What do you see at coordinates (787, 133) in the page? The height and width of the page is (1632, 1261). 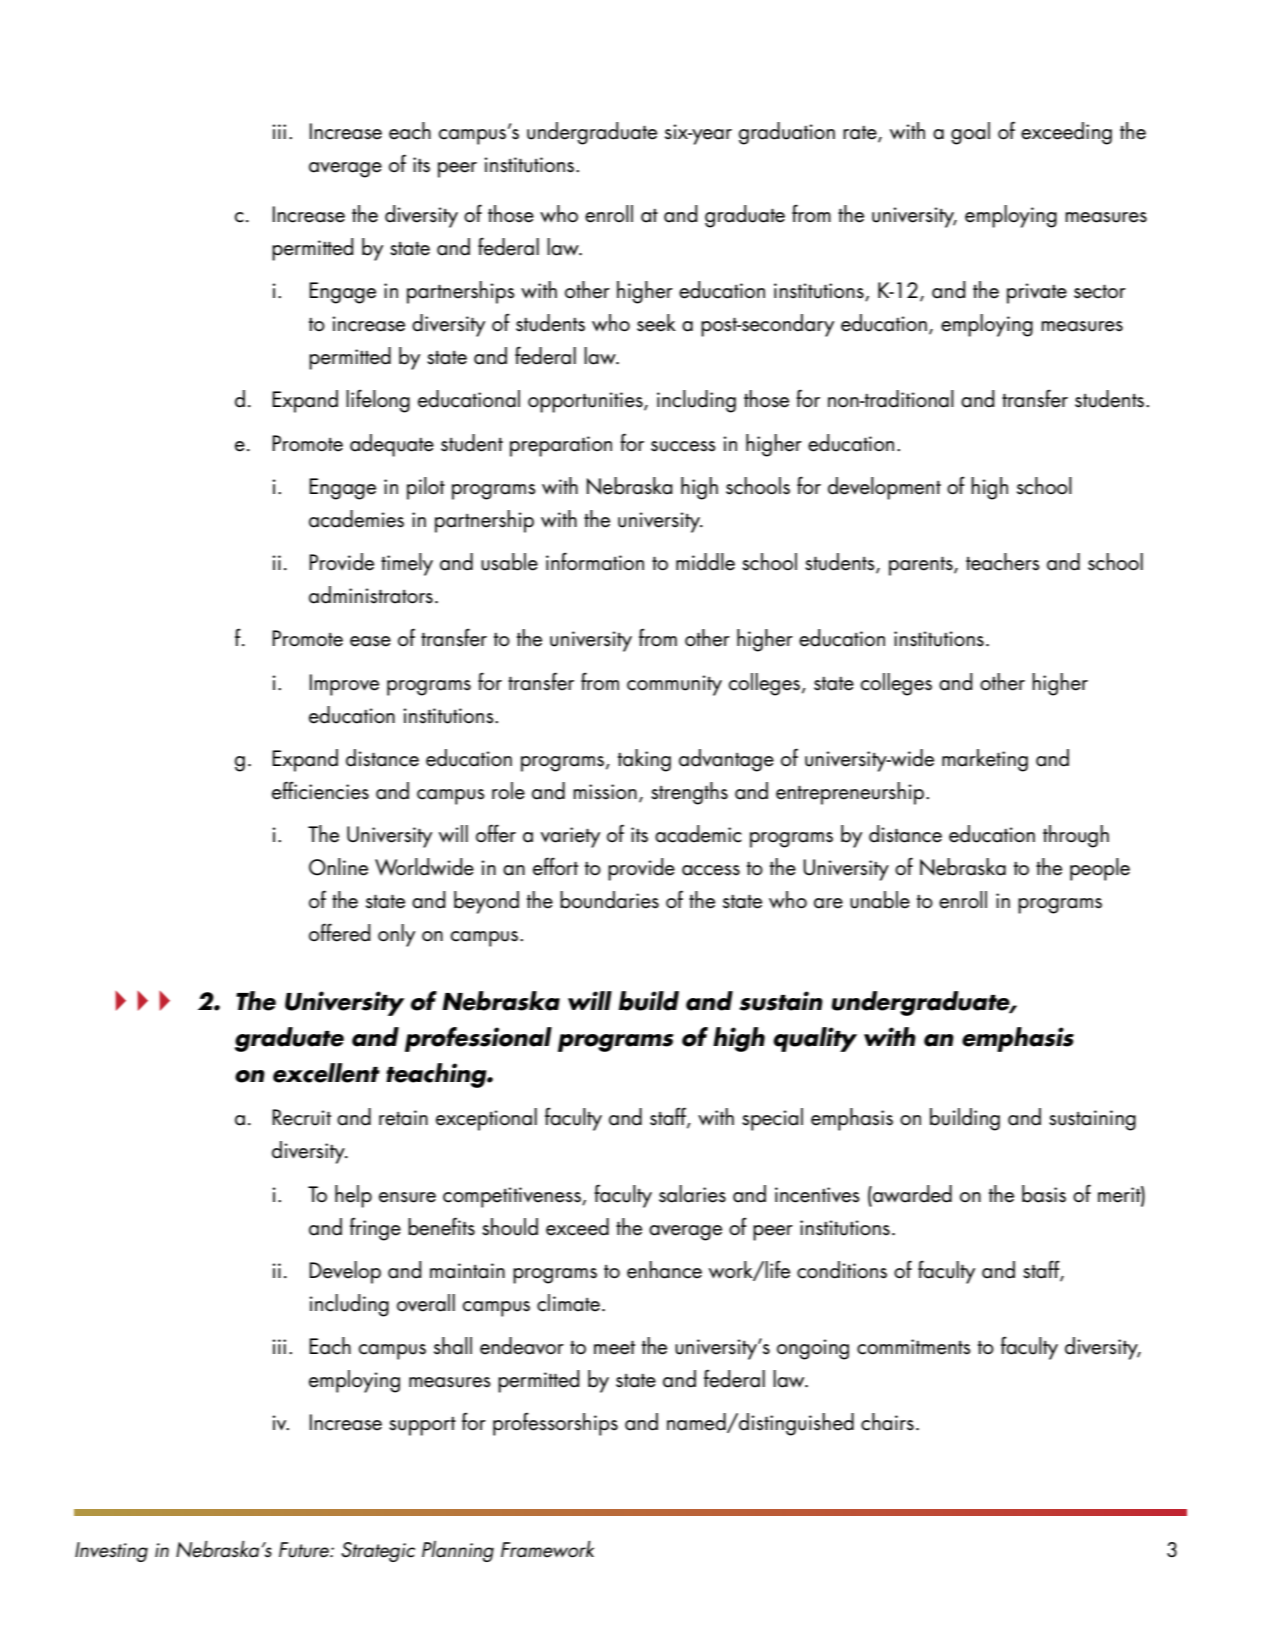 I see `graduation` at bounding box center [787, 133].
